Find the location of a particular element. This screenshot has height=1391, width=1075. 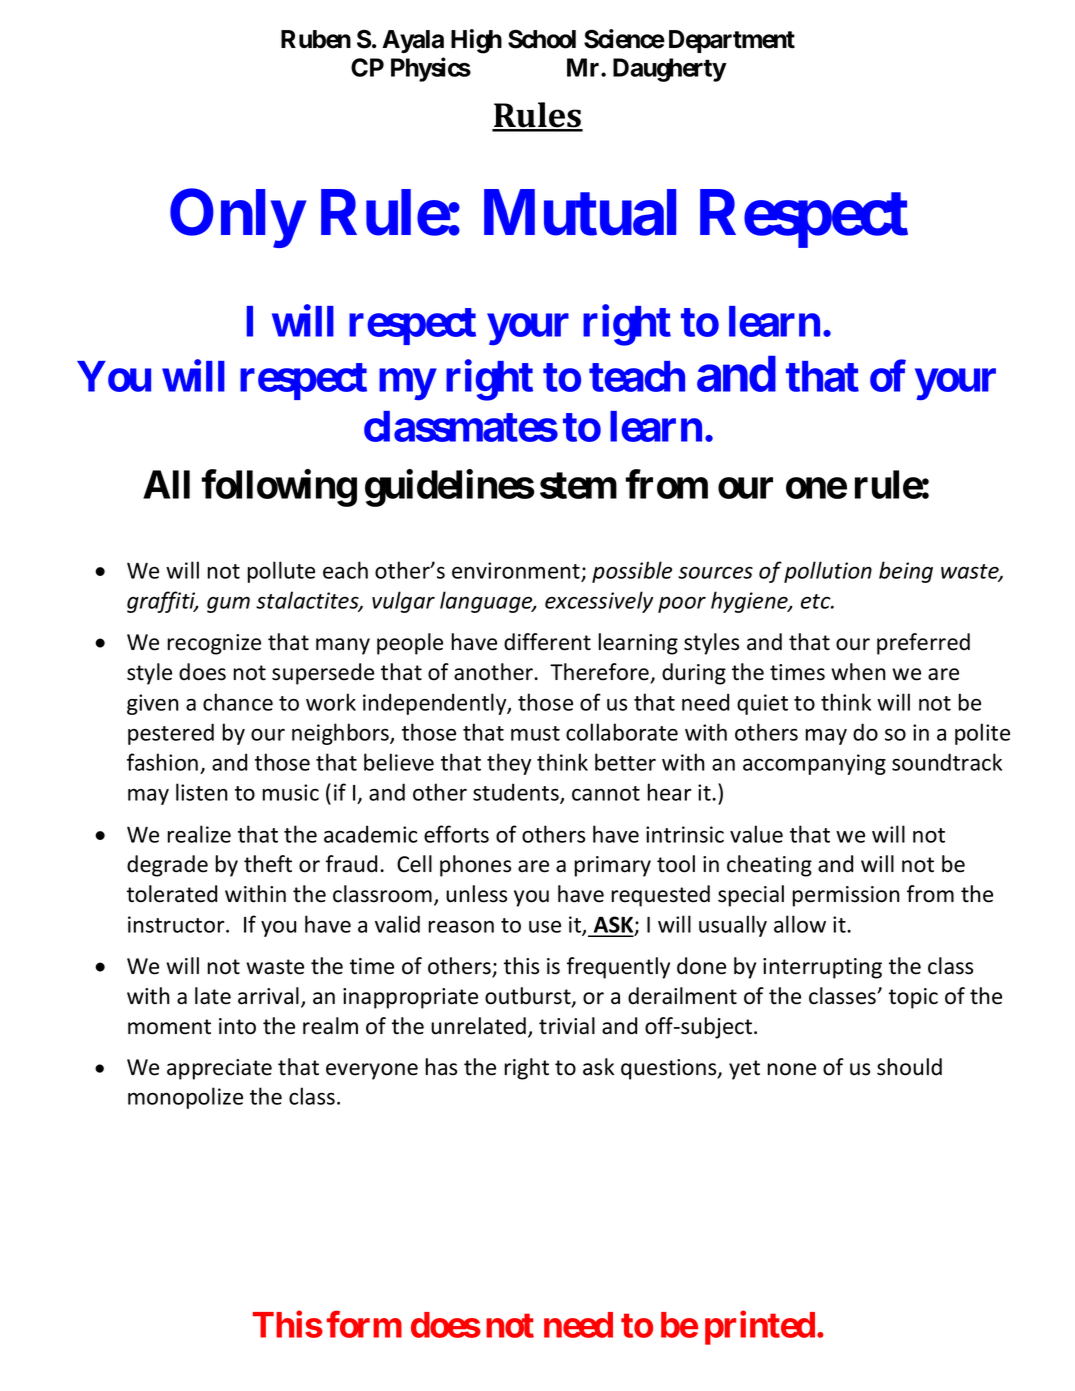

chance is located at coordinates (238, 702).
